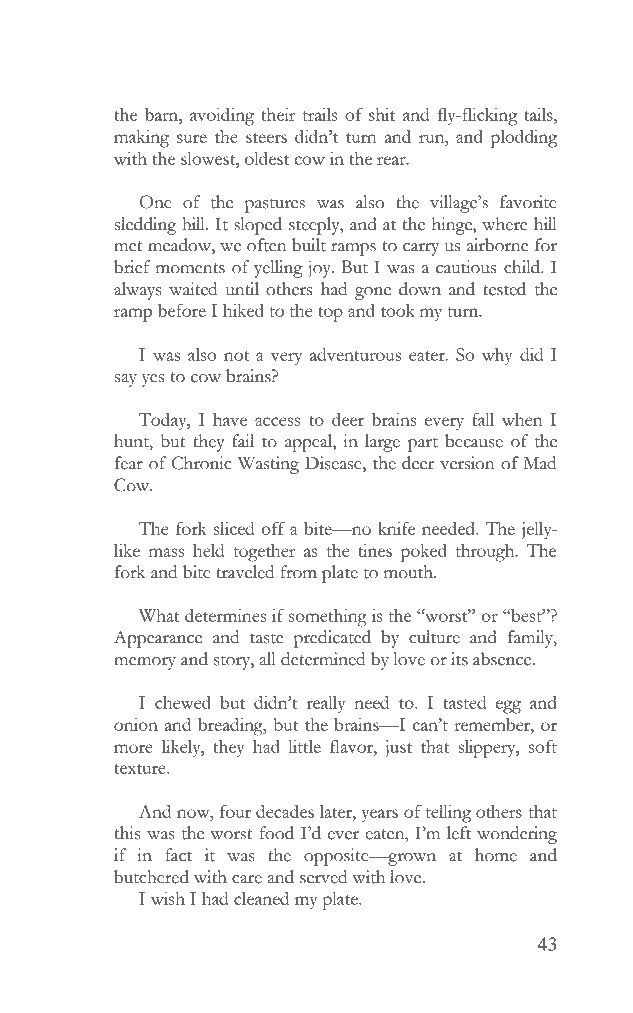  What do you see at coordinates (178, 855) in the page?
I see `fact` at bounding box center [178, 855].
